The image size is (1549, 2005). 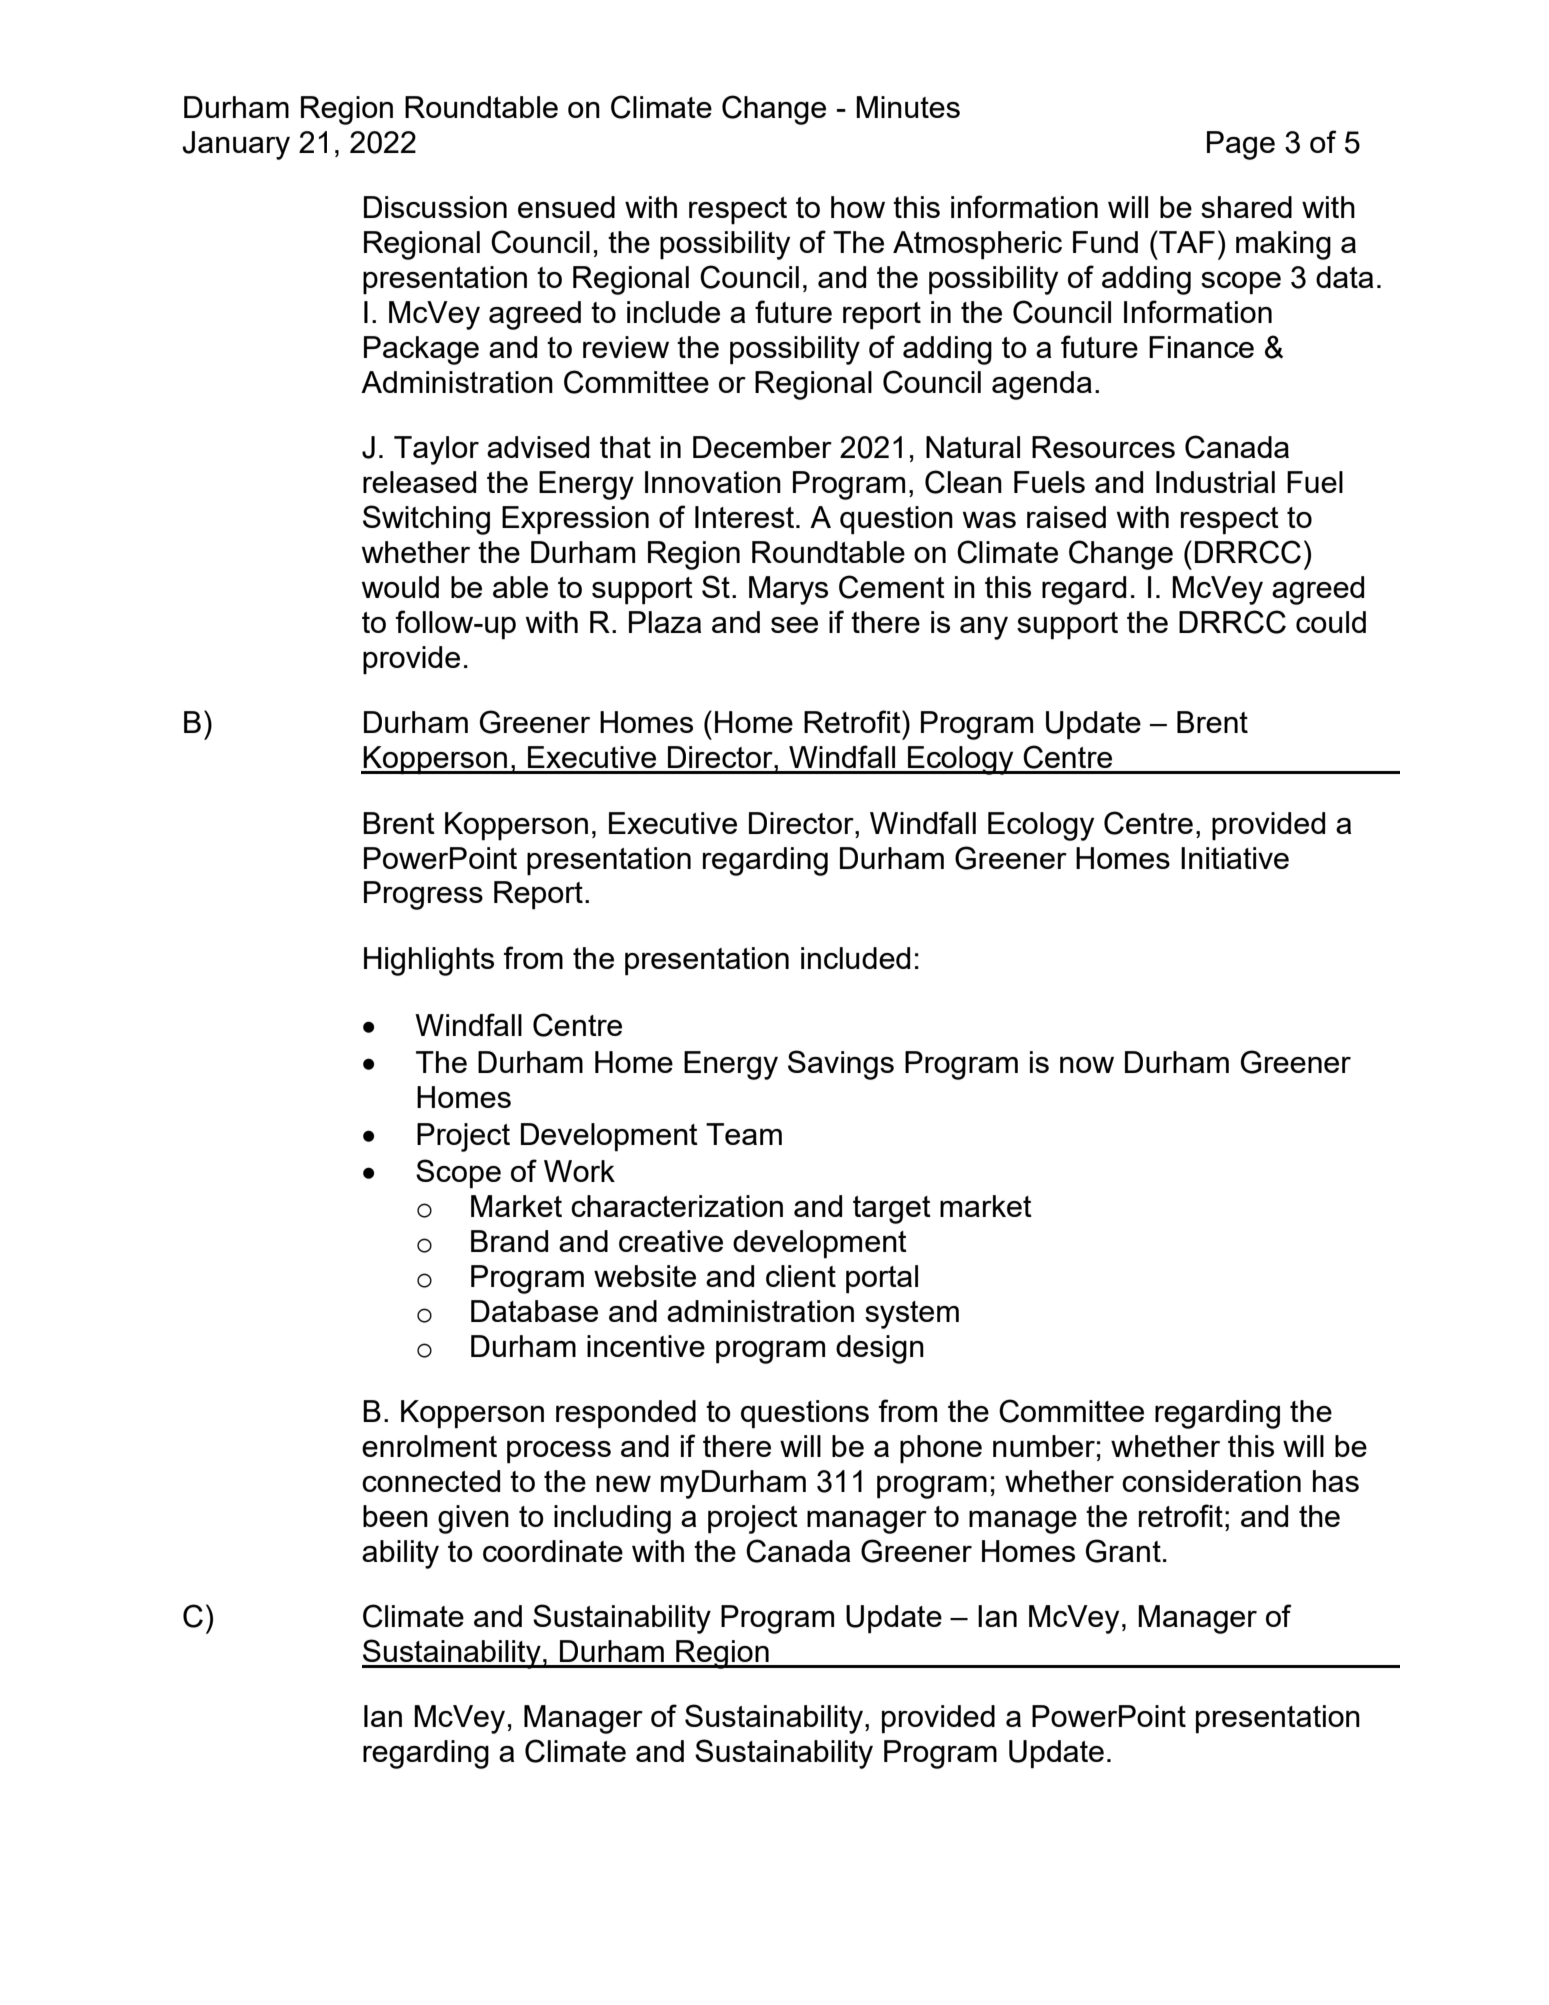 What do you see at coordinates (423, 895) in the screenshot?
I see `Progress` at bounding box center [423, 895].
